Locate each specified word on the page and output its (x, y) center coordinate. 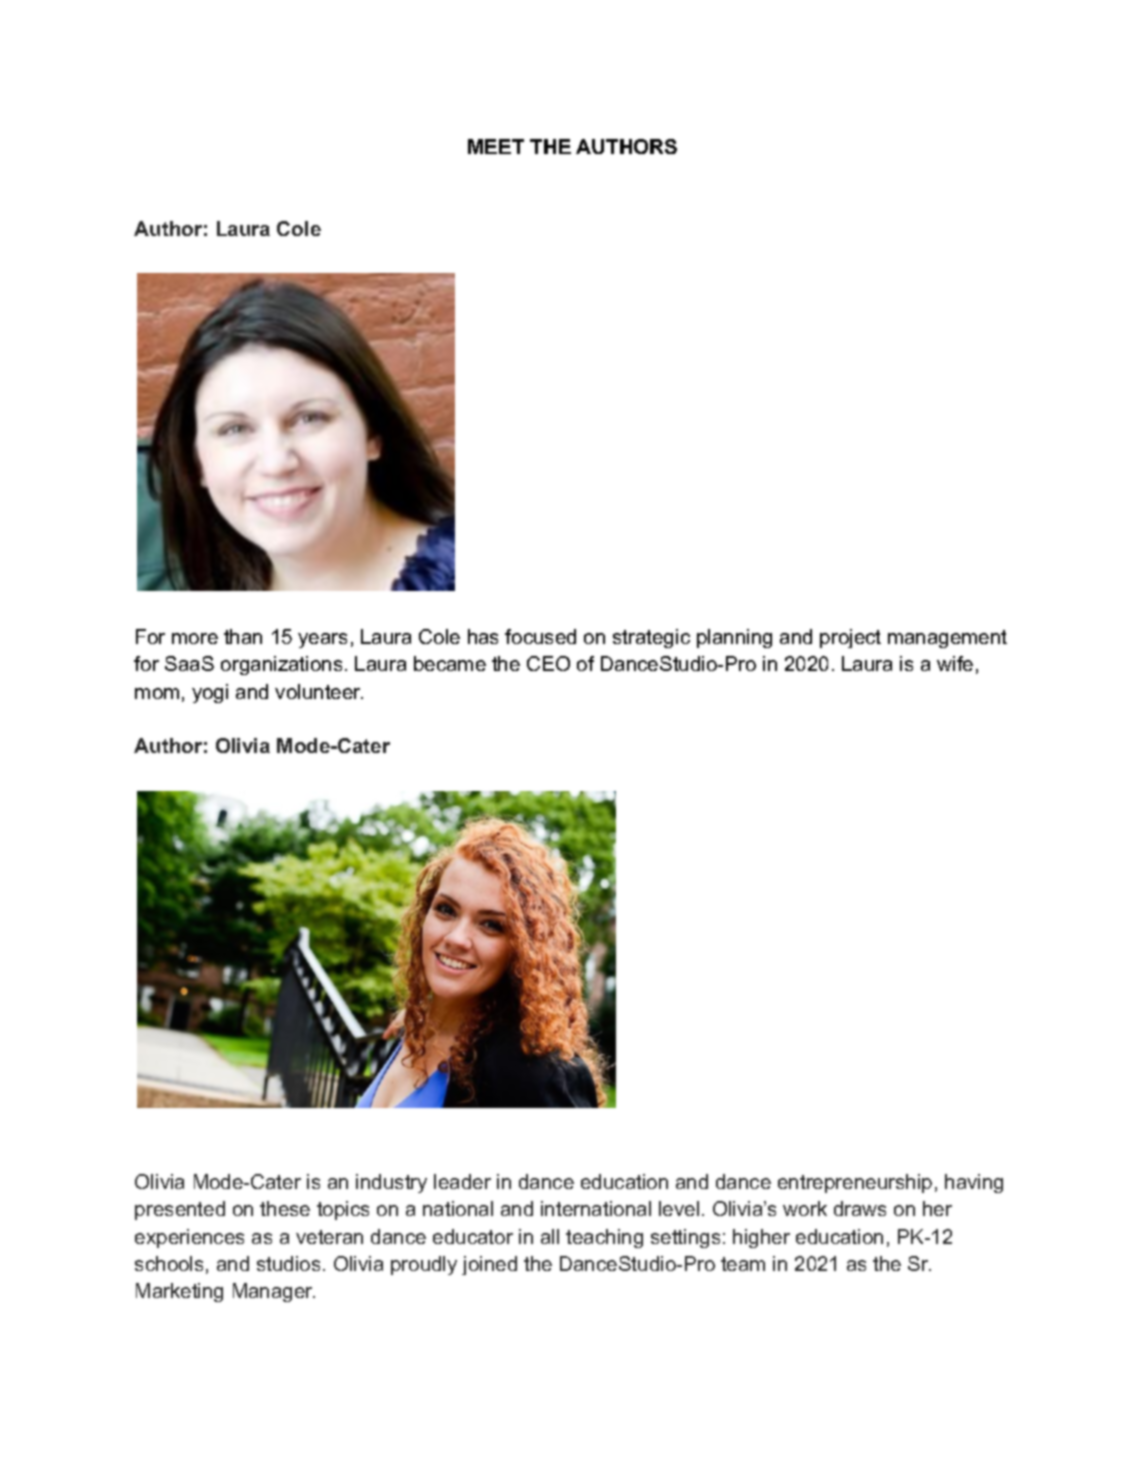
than (243, 636)
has (483, 636)
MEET (496, 146)
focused (540, 636)
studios (288, 1263)
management (947, 639)
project (850, 638)
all (550, 1236)
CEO (548, 663)
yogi (210, 693)
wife (955, 663)
